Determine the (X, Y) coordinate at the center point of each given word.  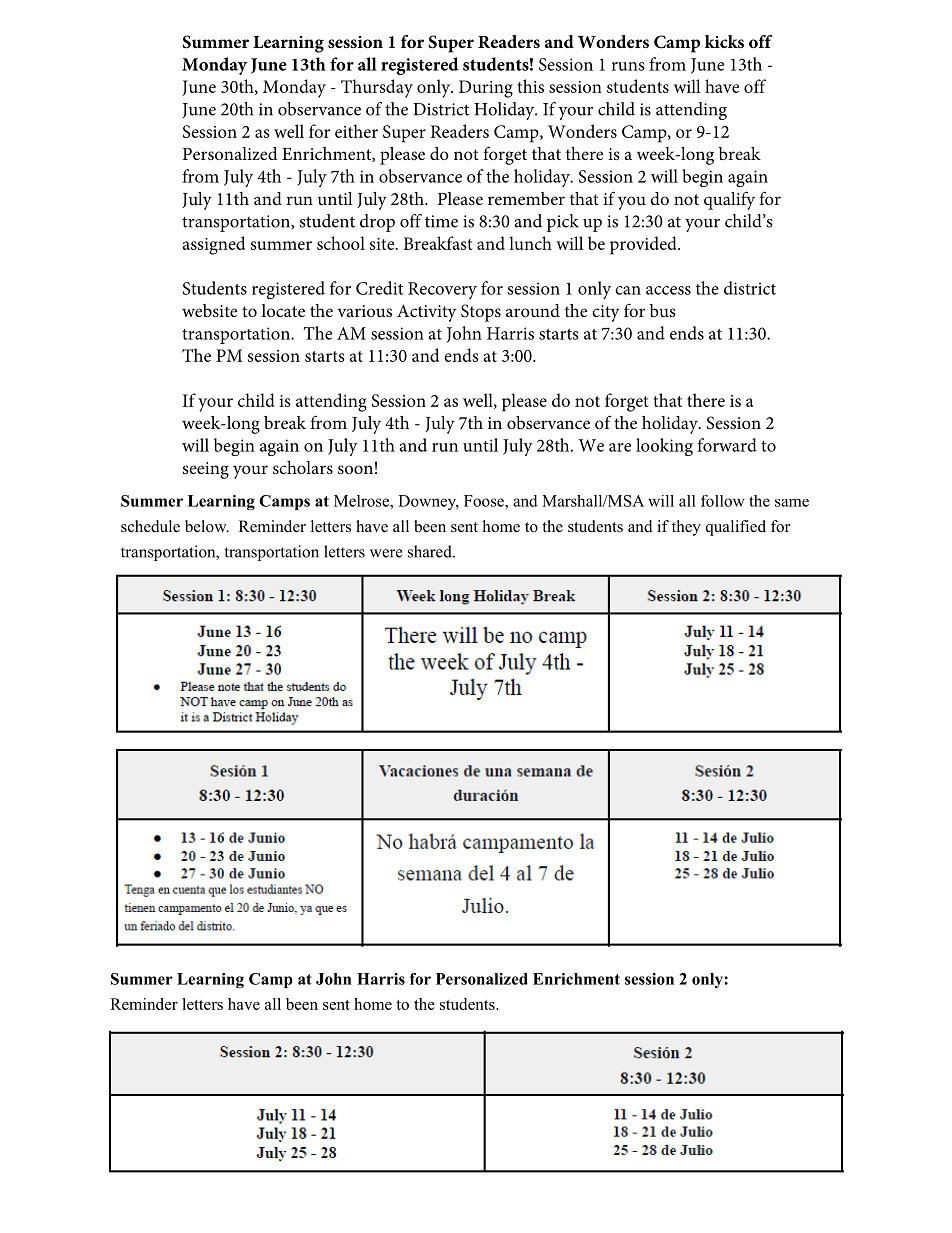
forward (727, 445)
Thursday (377, 88)
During (486, 89)
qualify (729, 200)
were (386, 553)
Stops (481, 313)
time (441, 221)
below (207, 526)
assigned (214, 245)
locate (283, 310)
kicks (724, 41)
